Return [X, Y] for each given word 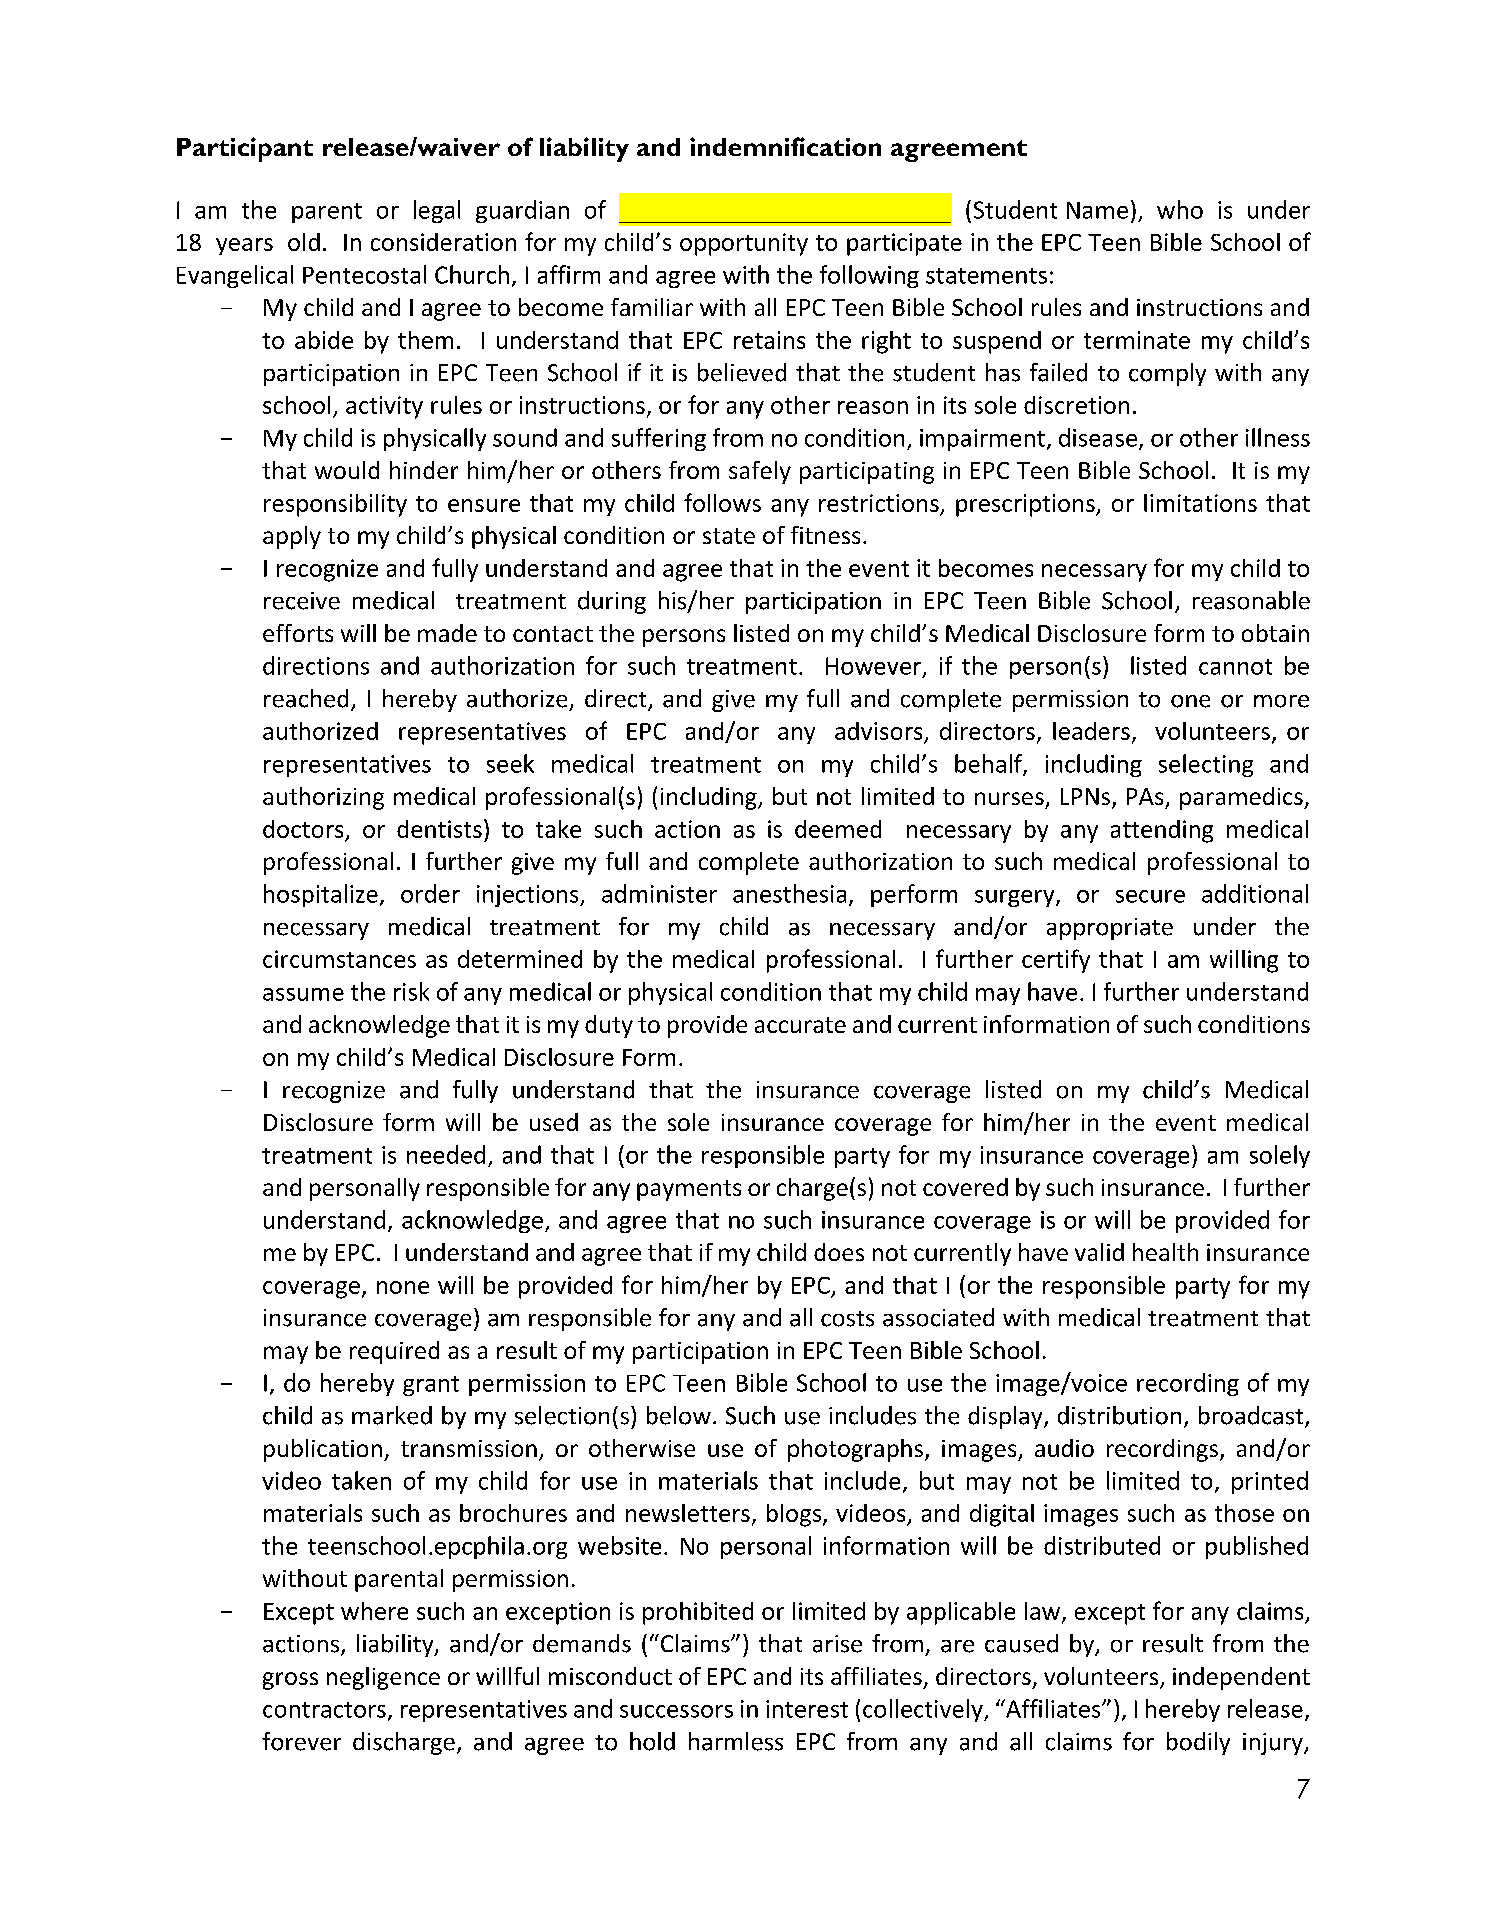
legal [437, 211]
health [1165, 1252]
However [873, 666]
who [1180, 209]
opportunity [744, 244]
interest [807, 1709]
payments [689, 1190]
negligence [383, 1678]
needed [446, 1154]
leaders [1091, 731]
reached [306, 698]
